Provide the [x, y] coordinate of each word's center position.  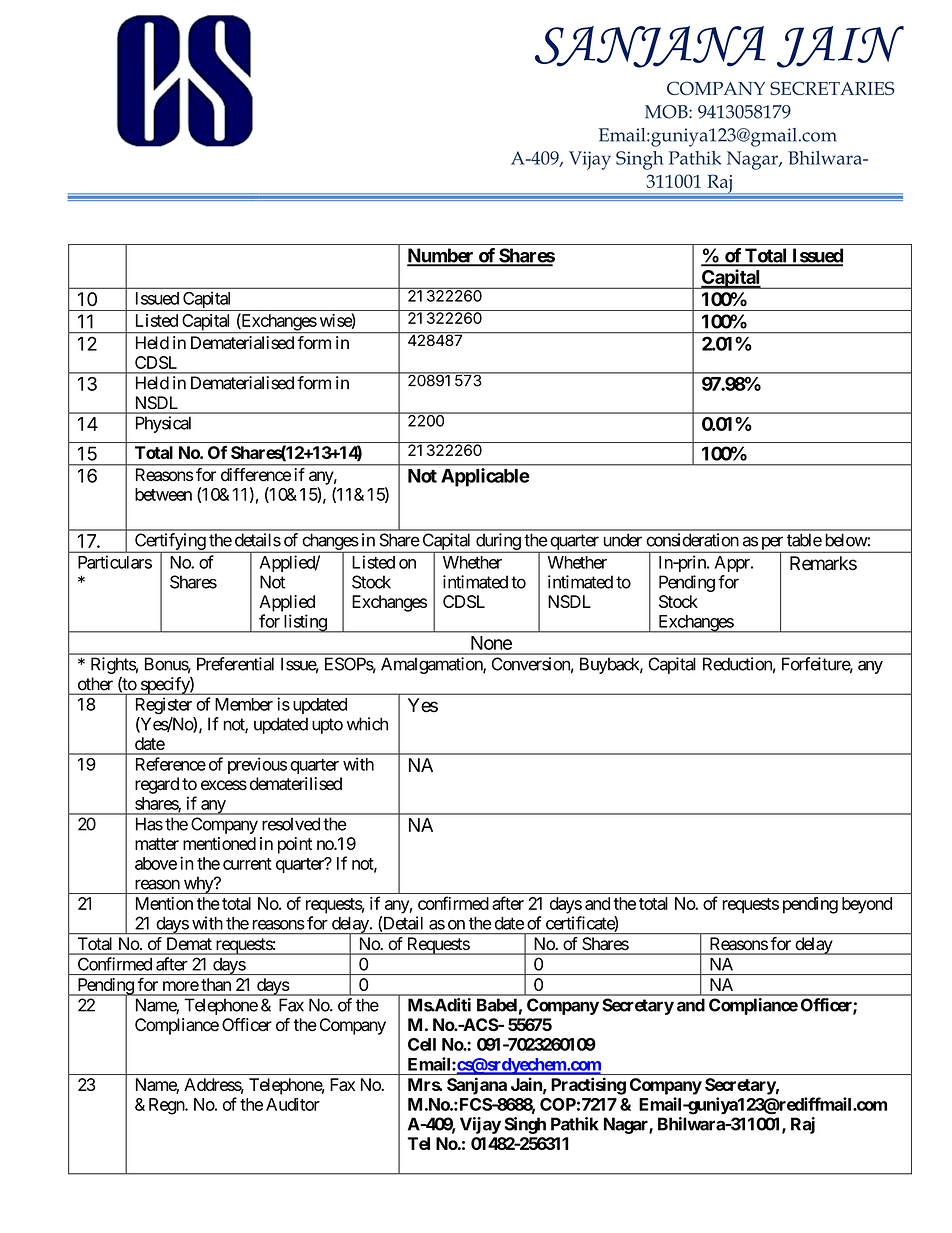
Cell [422, 1044]
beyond [867, 905]
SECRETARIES [832, 88]
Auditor [293, 1104]
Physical [163, 424]
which [367, 724]
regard [157, 785]
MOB [667, 112]
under [622, 540]
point [295, 845]
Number [441, 256]
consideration [692, 540]
